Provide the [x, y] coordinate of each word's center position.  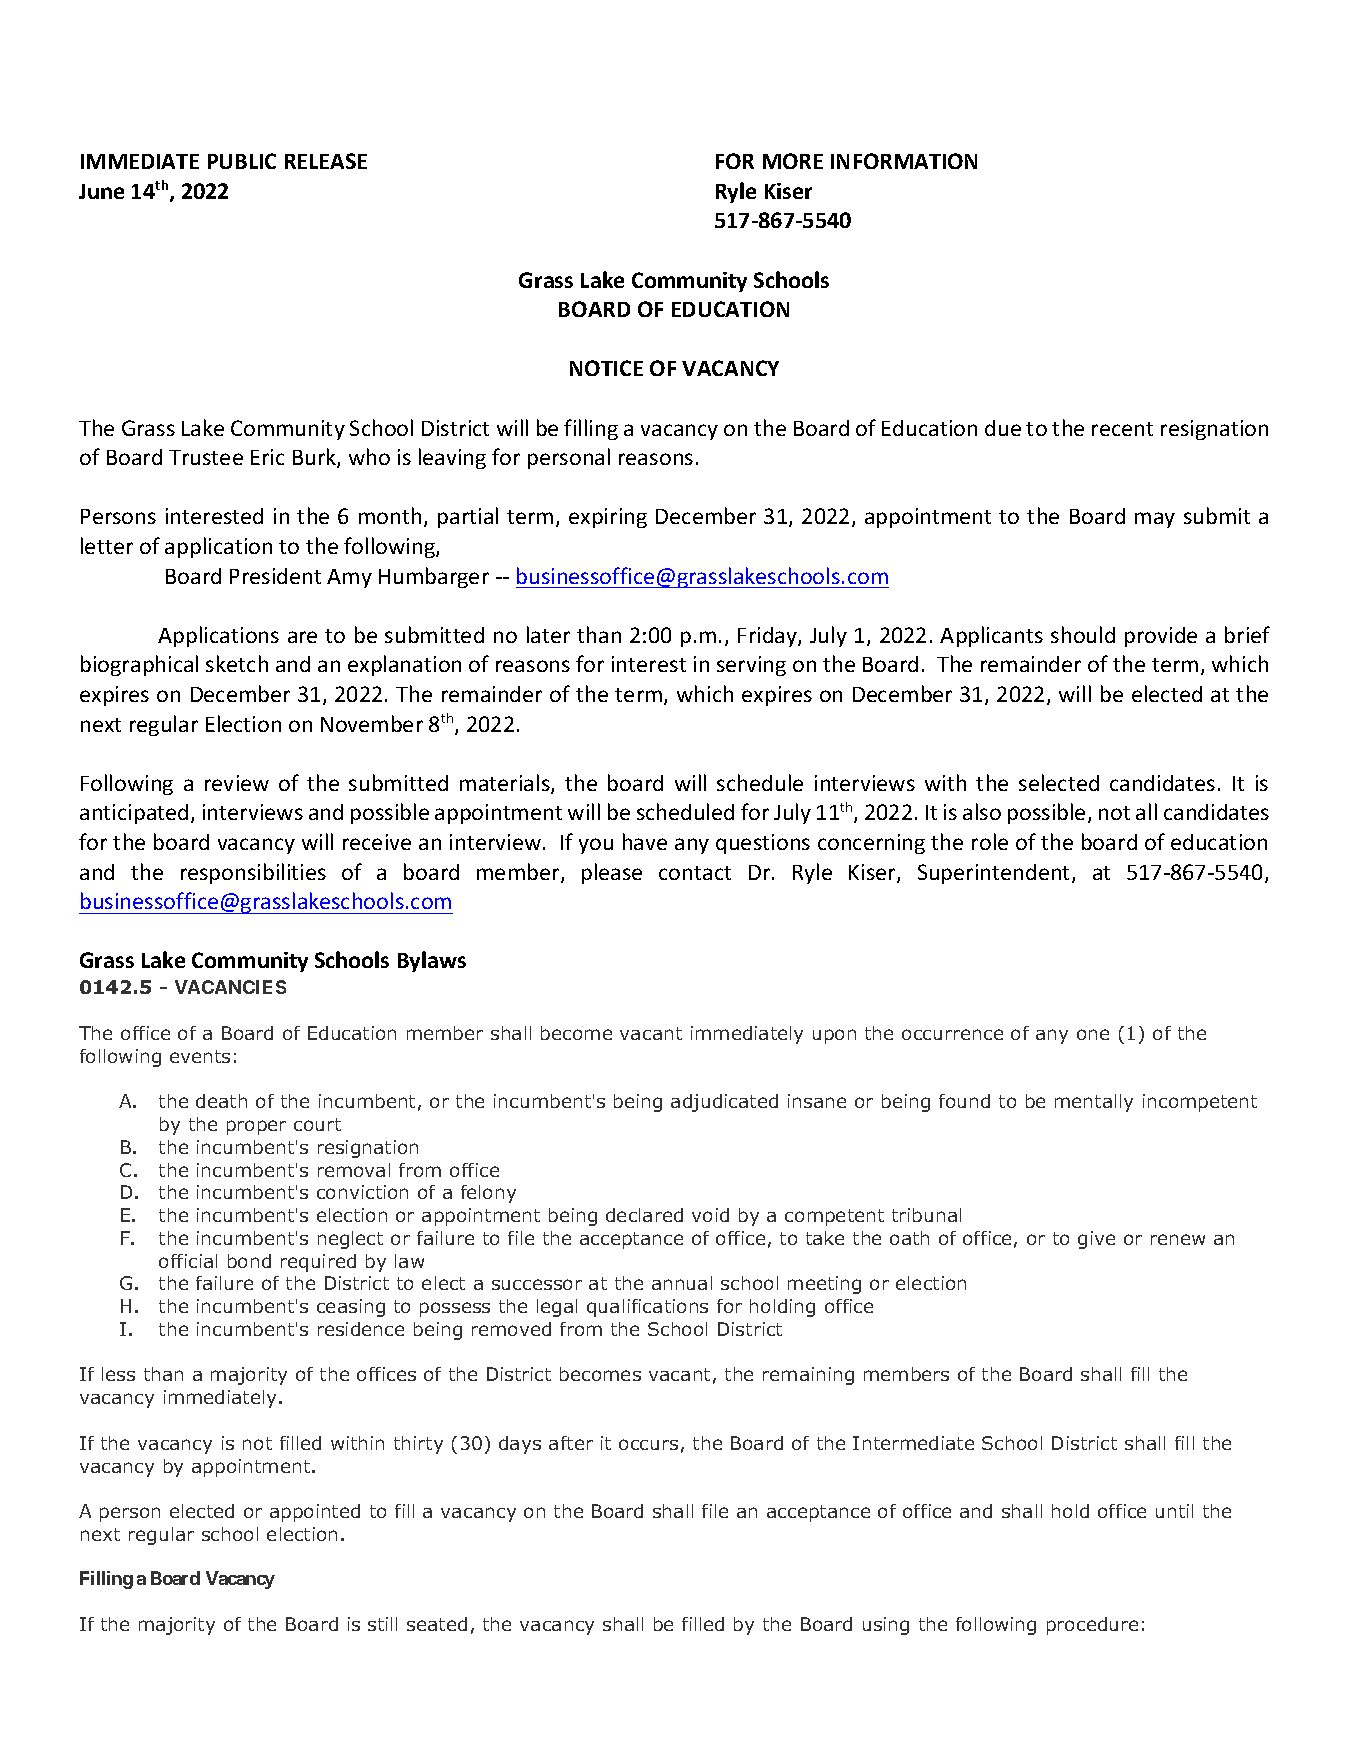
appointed [315, 1513]
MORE [793, 161]
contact [695, 873]
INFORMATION [904, 161]
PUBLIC [242, 161]
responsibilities [253, 873]
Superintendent [995, 874]
